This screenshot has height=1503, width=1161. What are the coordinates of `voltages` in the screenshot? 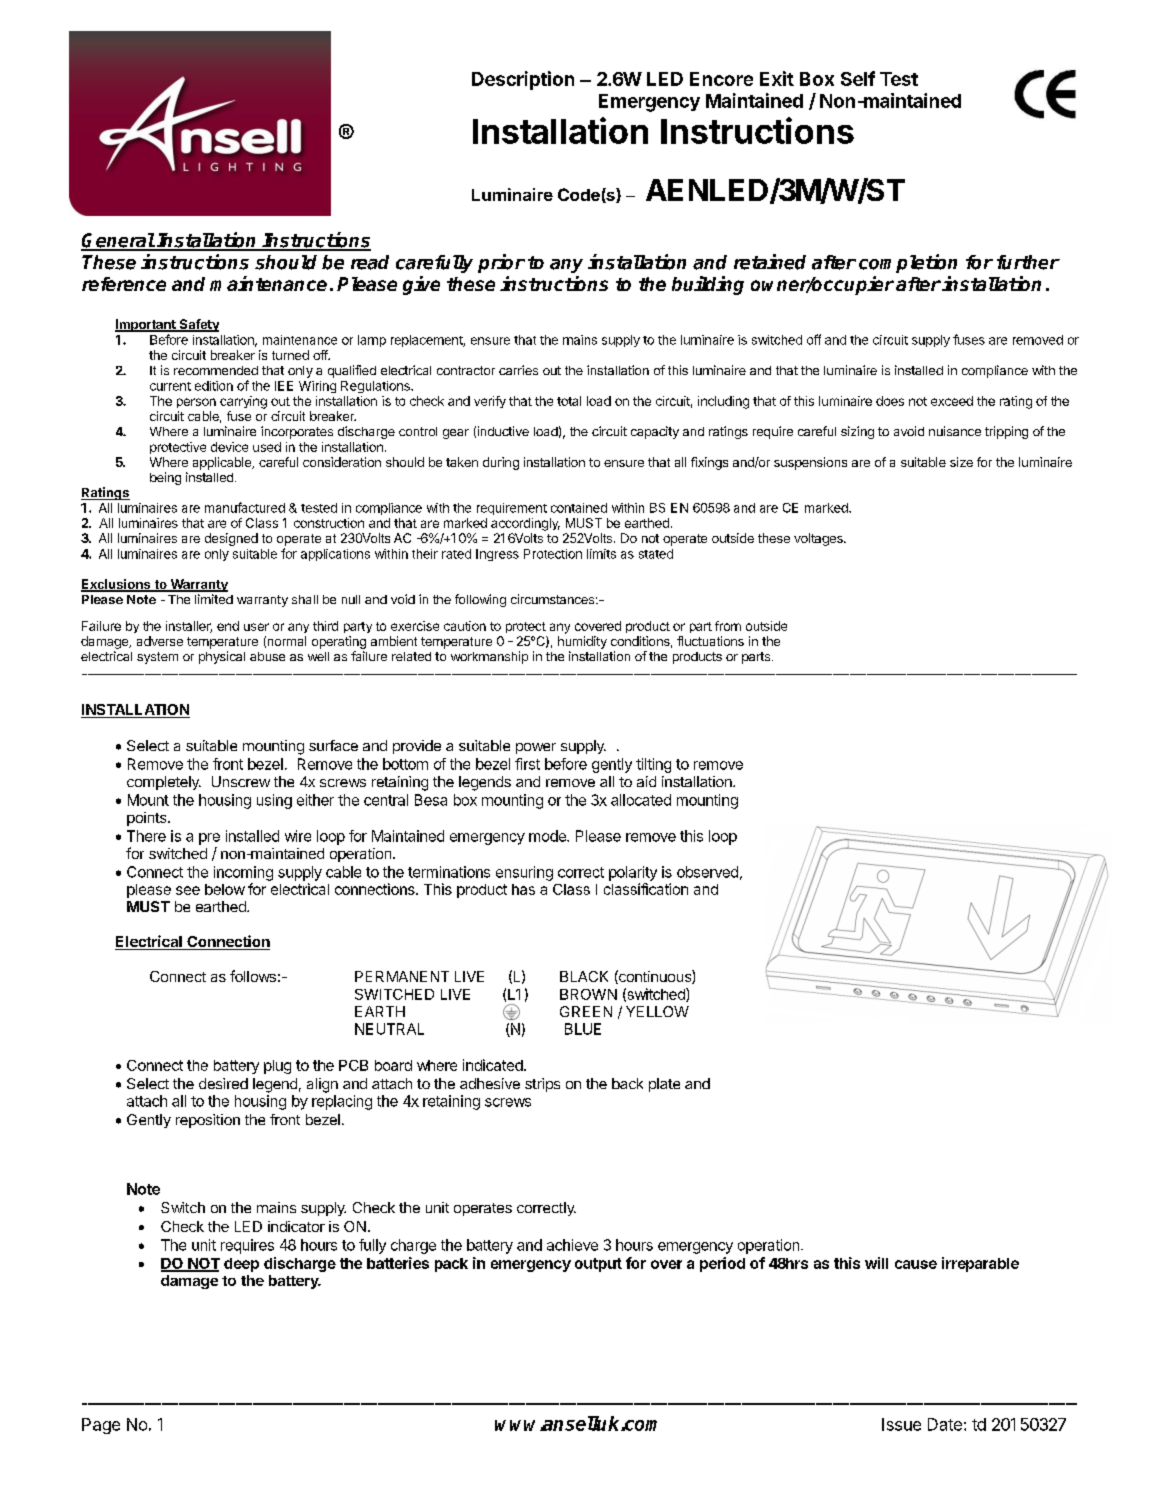 It's located at (819, 539).
